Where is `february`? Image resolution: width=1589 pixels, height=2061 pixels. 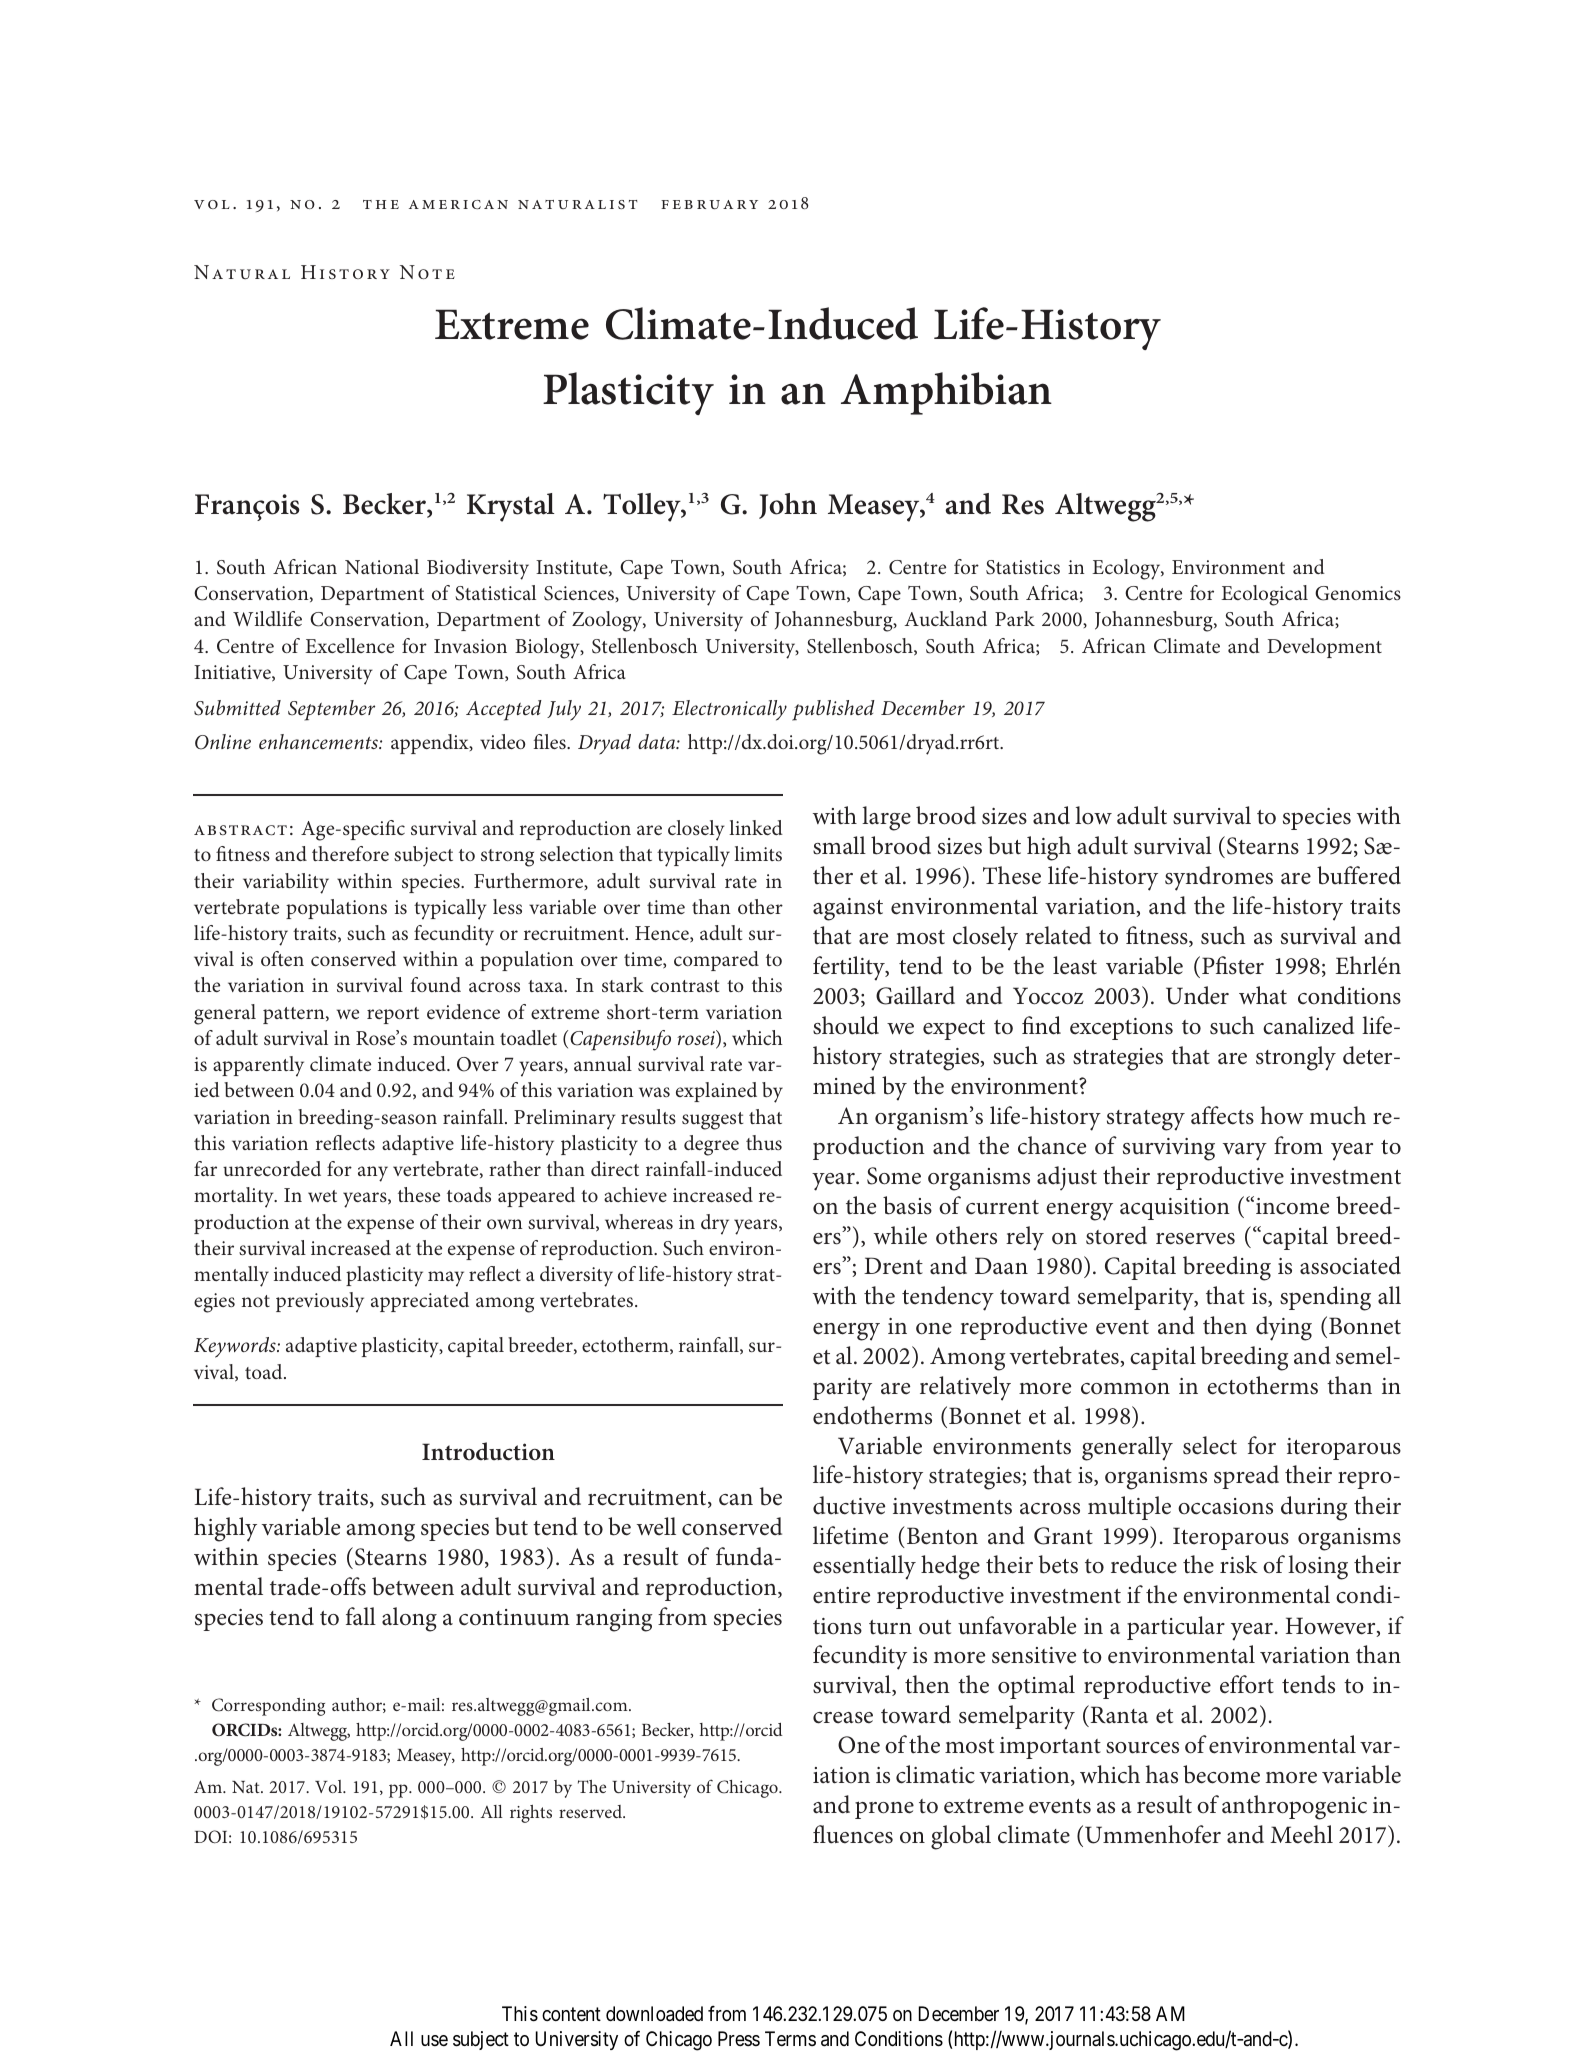 february is located at coordinates (709, 204).
